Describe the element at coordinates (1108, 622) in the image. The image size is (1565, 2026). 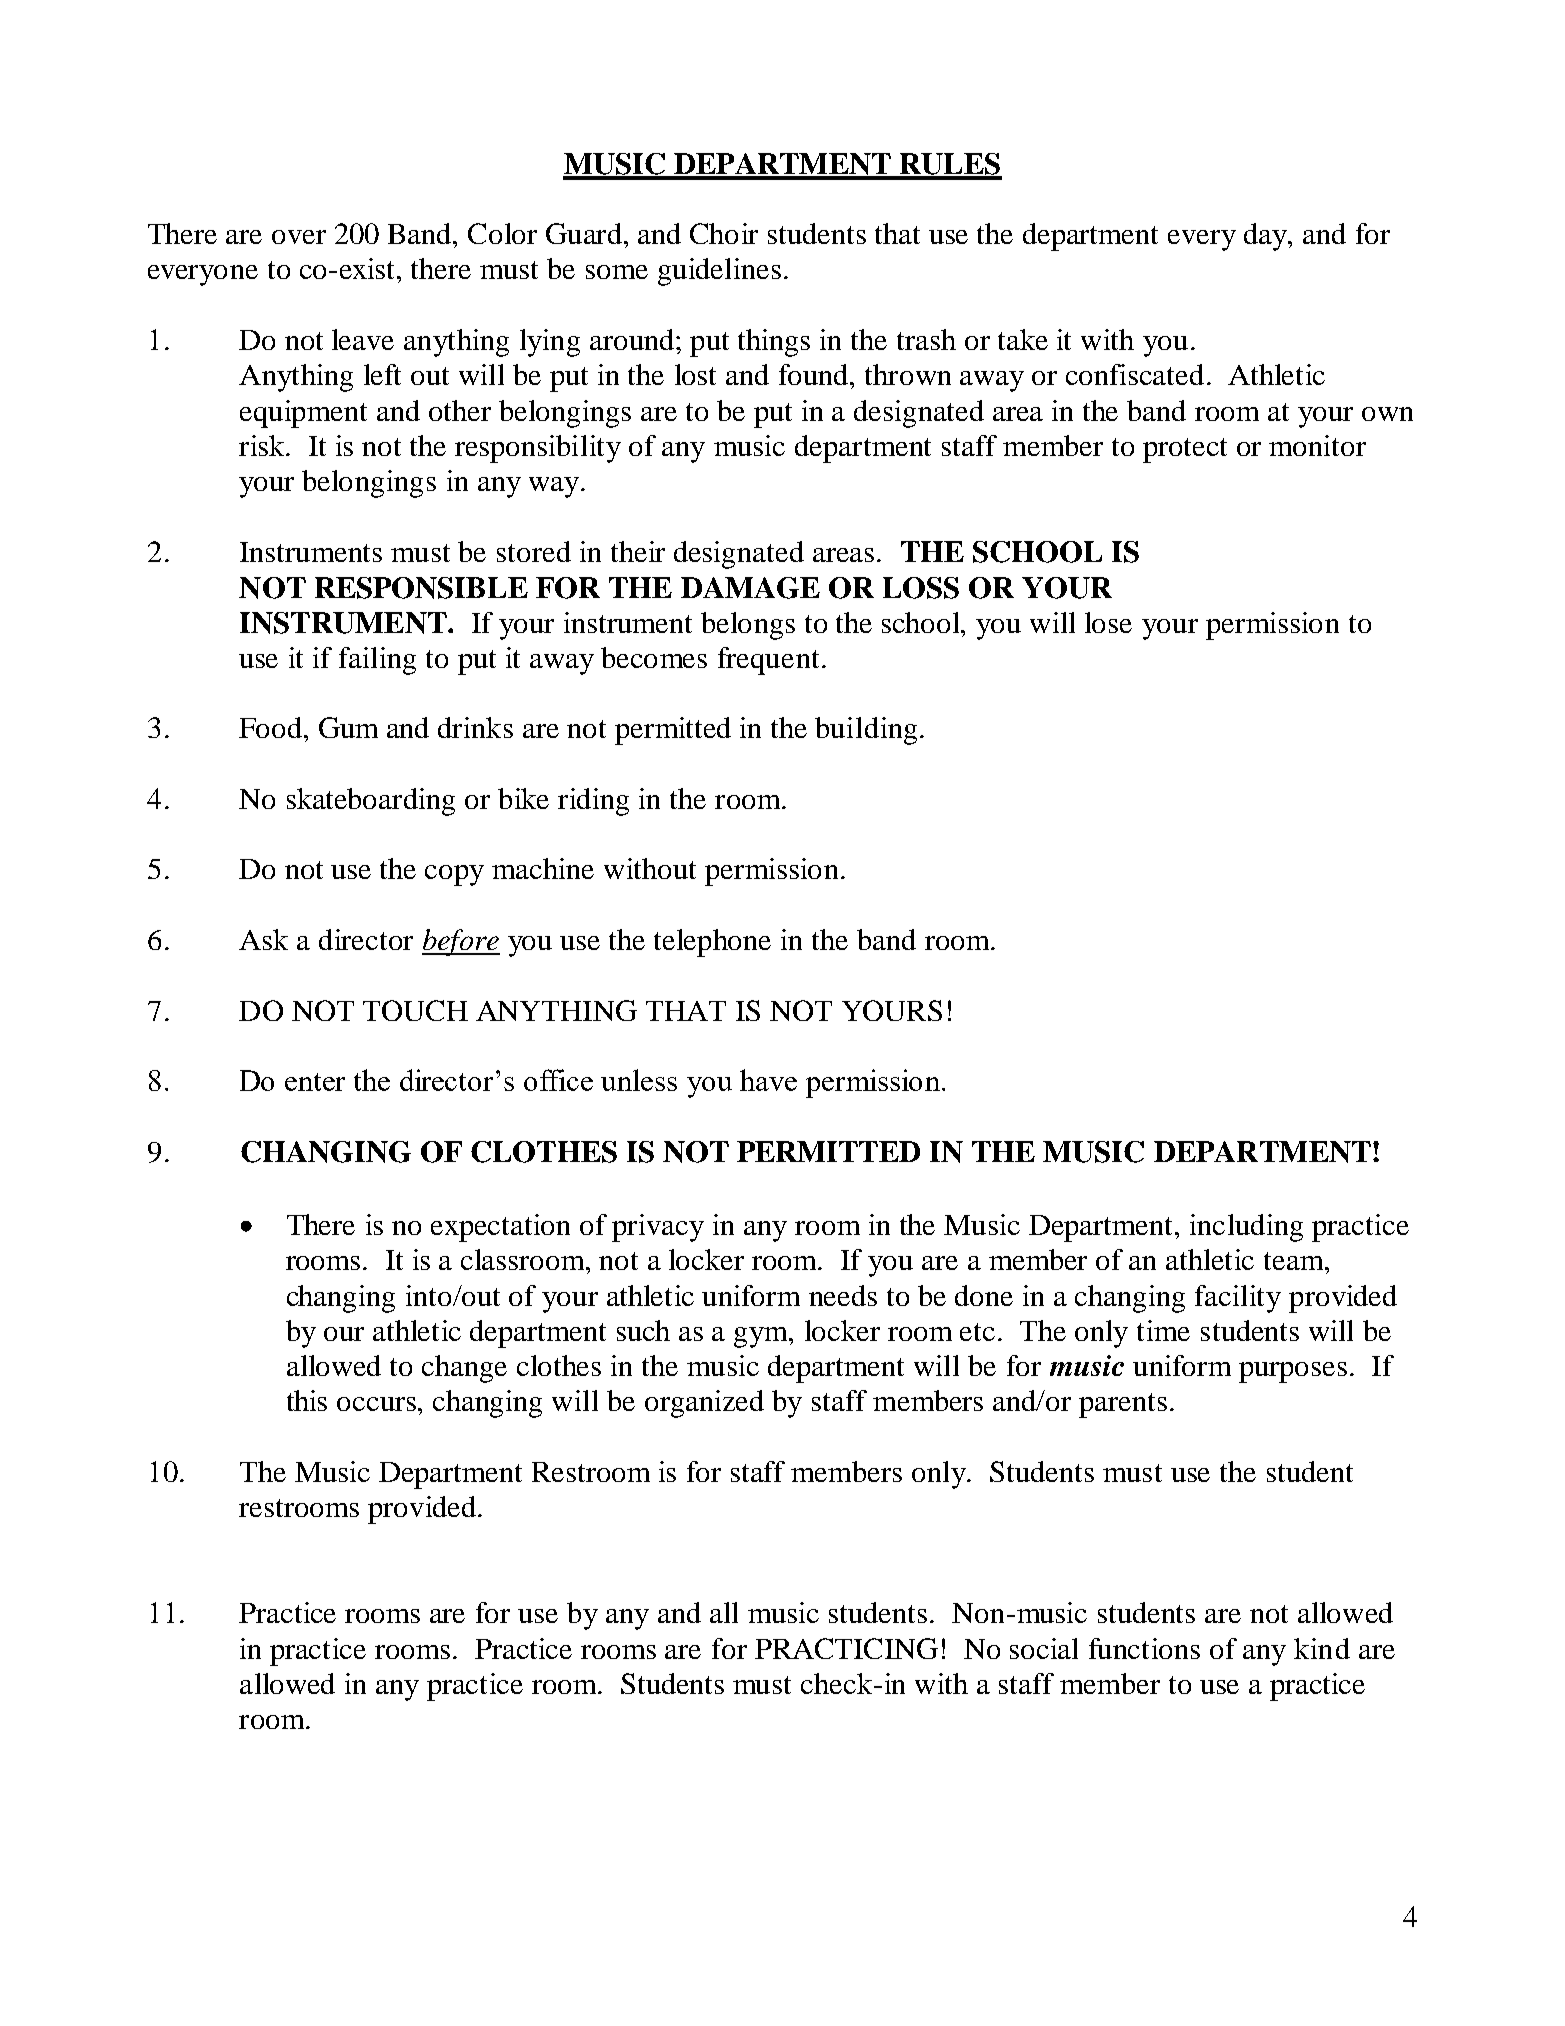
I see `lose` at that location.
